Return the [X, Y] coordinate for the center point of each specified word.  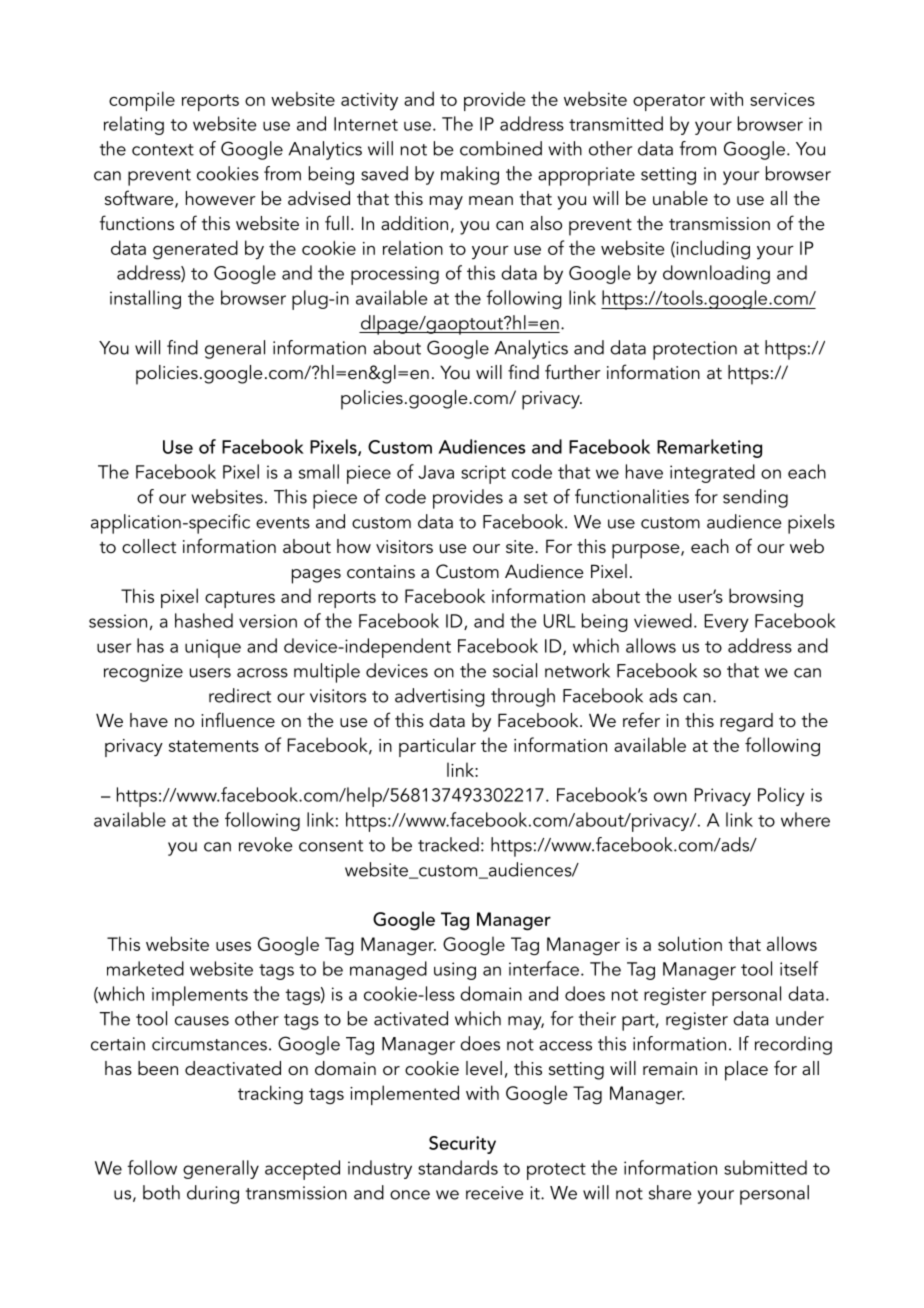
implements [200, 996]
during [213, 1194]
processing [395, 275]
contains [381, 572]
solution [690, 943]
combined [501, 148]
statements [214, 746]
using [455, 971]
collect [149, 546]
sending [755, 498]
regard [746, 722]
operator [669, 102]
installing [145, 299]
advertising [440, 697]
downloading [716, 274]
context [163, 150]
